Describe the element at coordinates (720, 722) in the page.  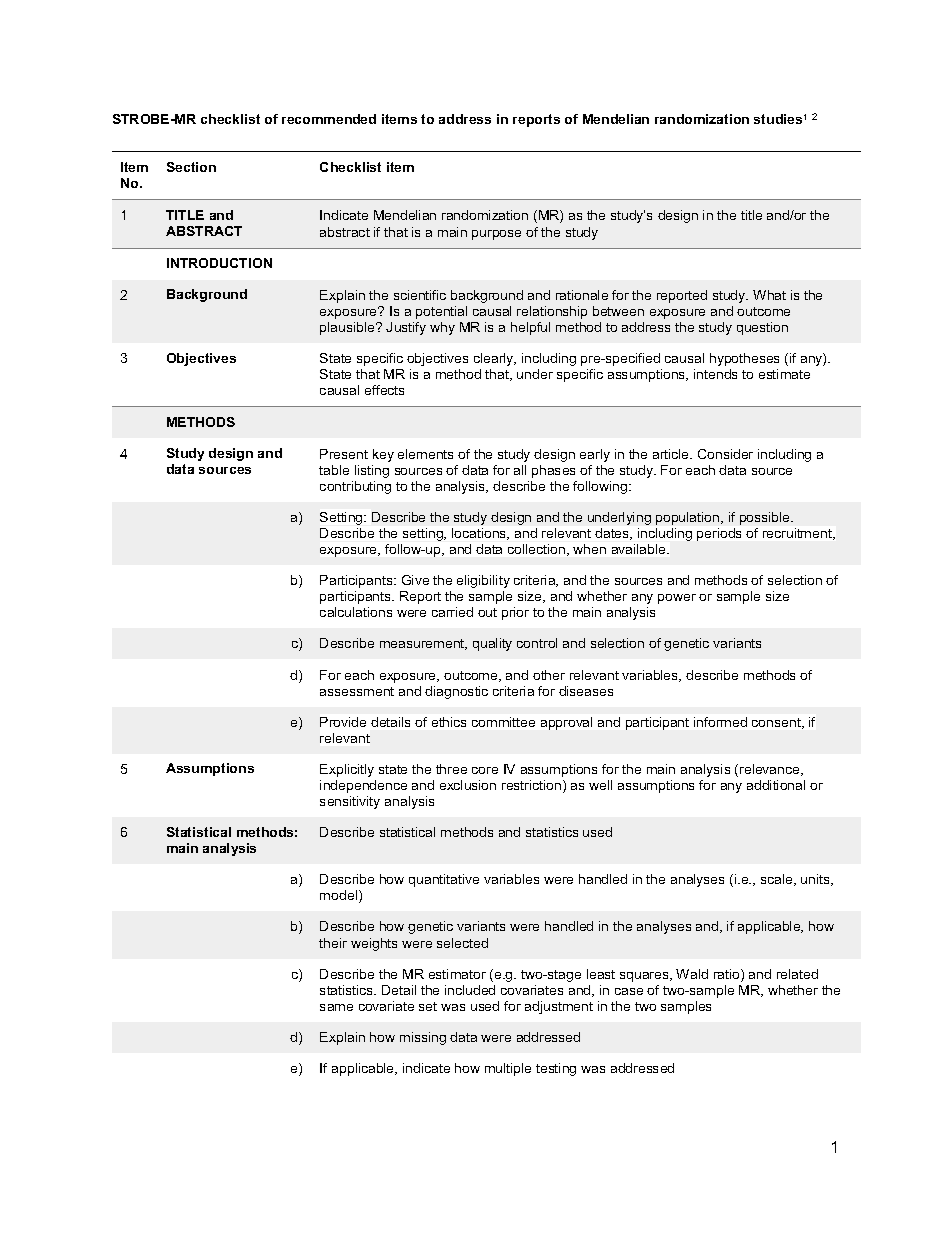
I see `informed` at that location.
